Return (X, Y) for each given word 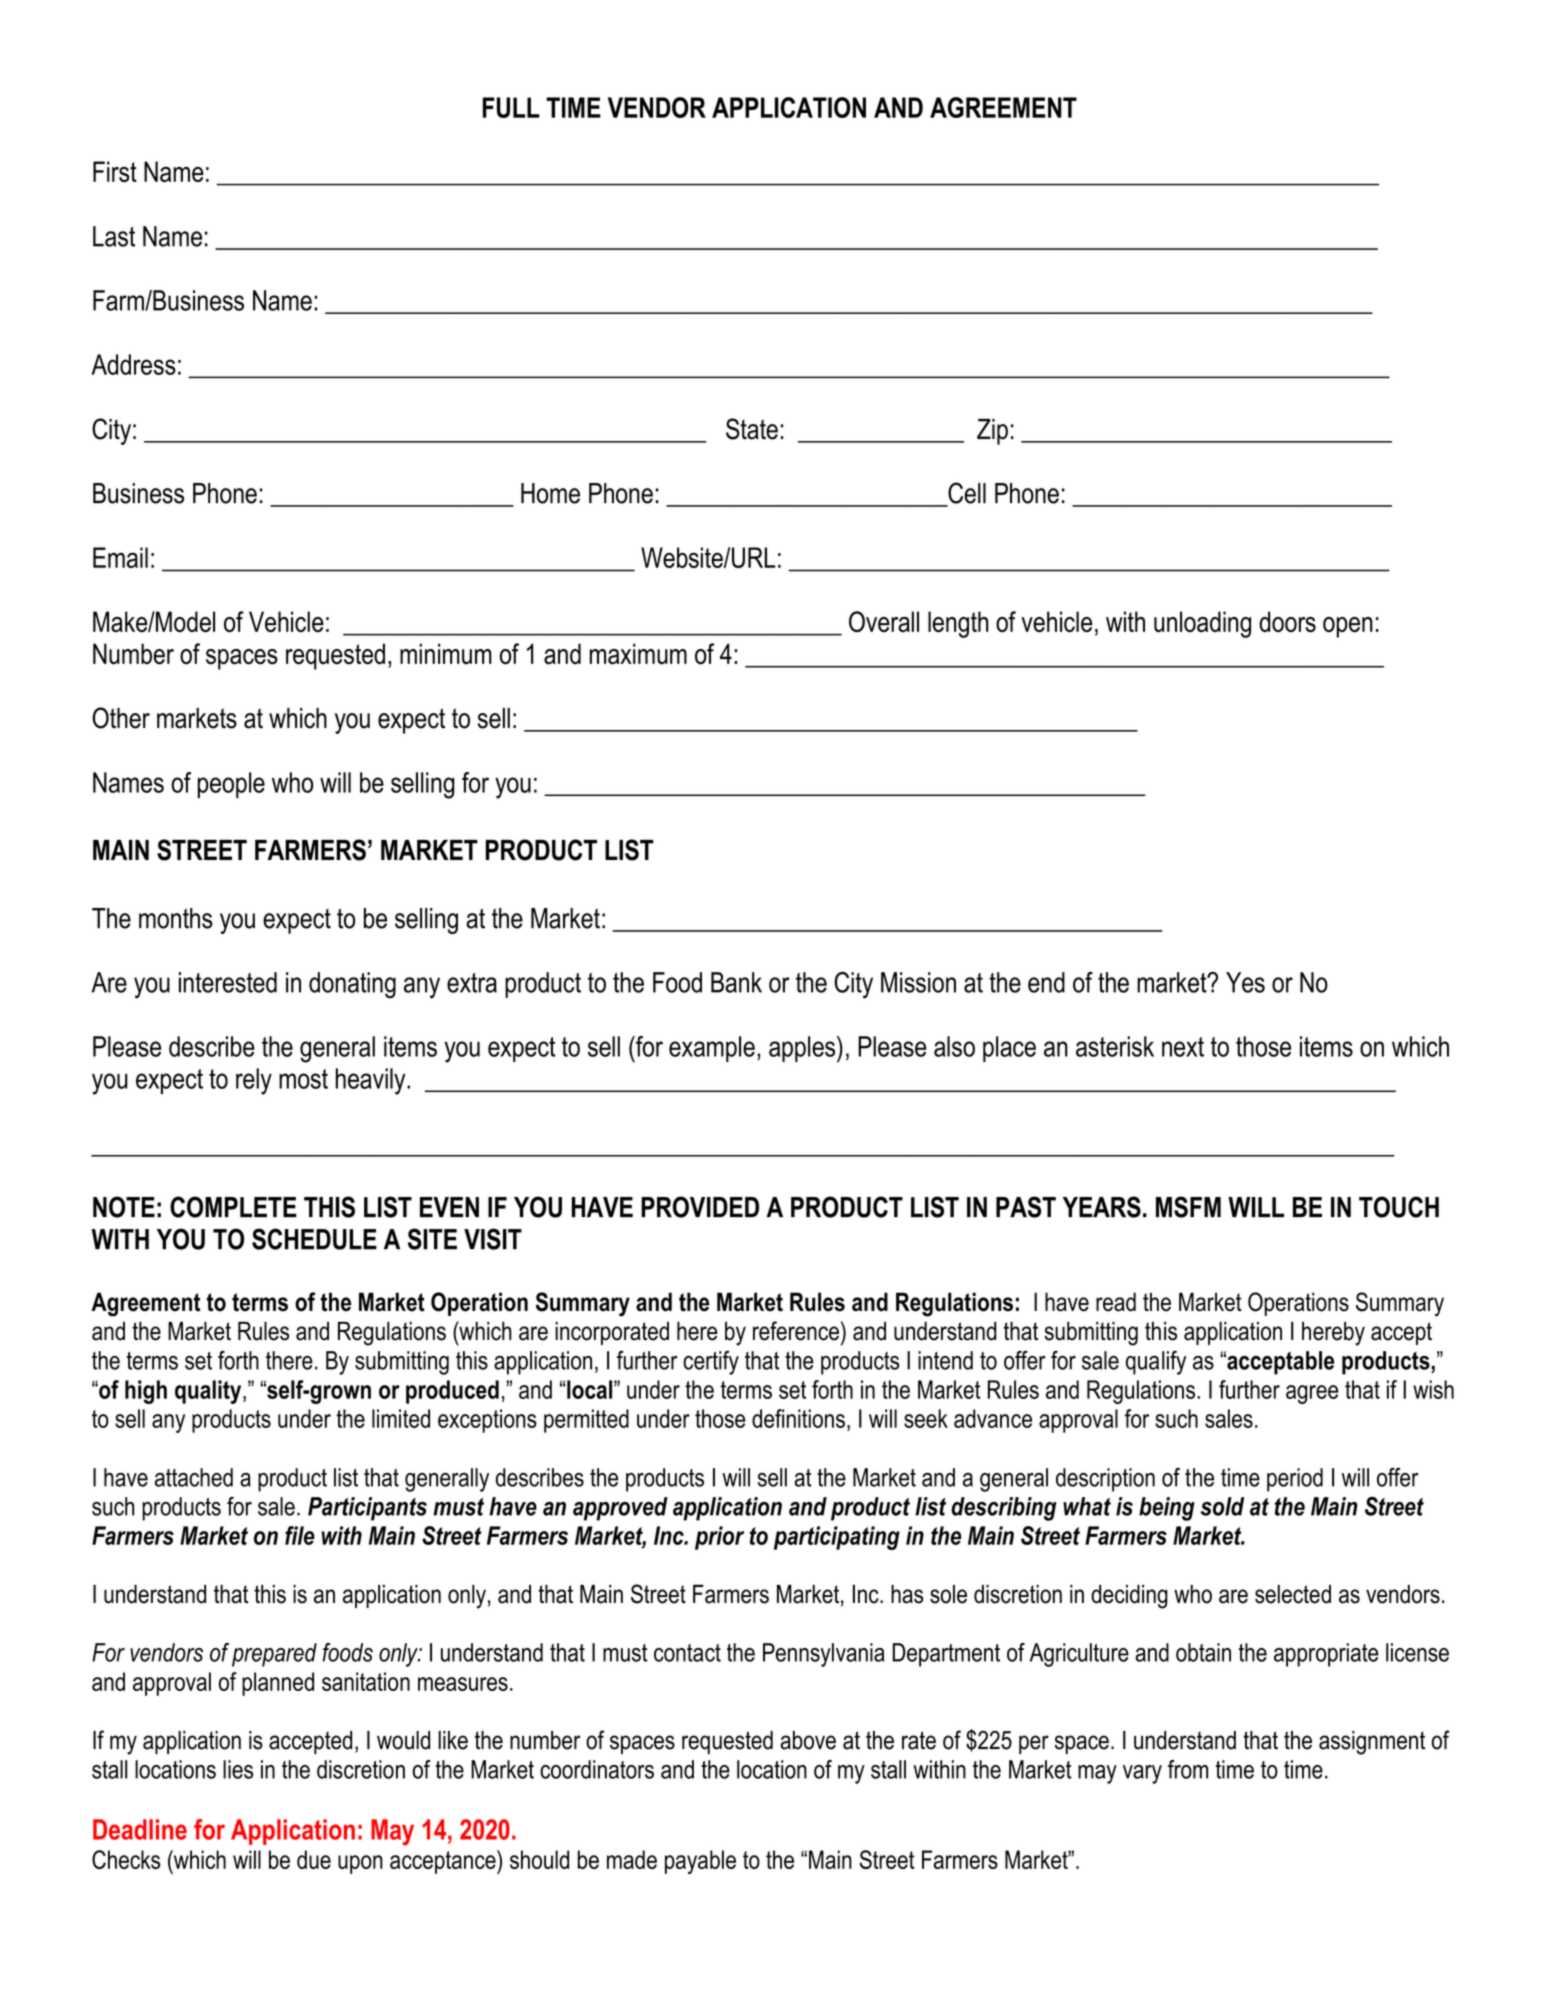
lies (238, 1769)
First (115, 171)
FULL (511, 107)
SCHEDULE (314, 1239)
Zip (992, 432)
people (231, 785)
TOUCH (1399, 1207)
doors (1287, 621)
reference (796, 1331)
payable (700, 1862)
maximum (638, 654)
